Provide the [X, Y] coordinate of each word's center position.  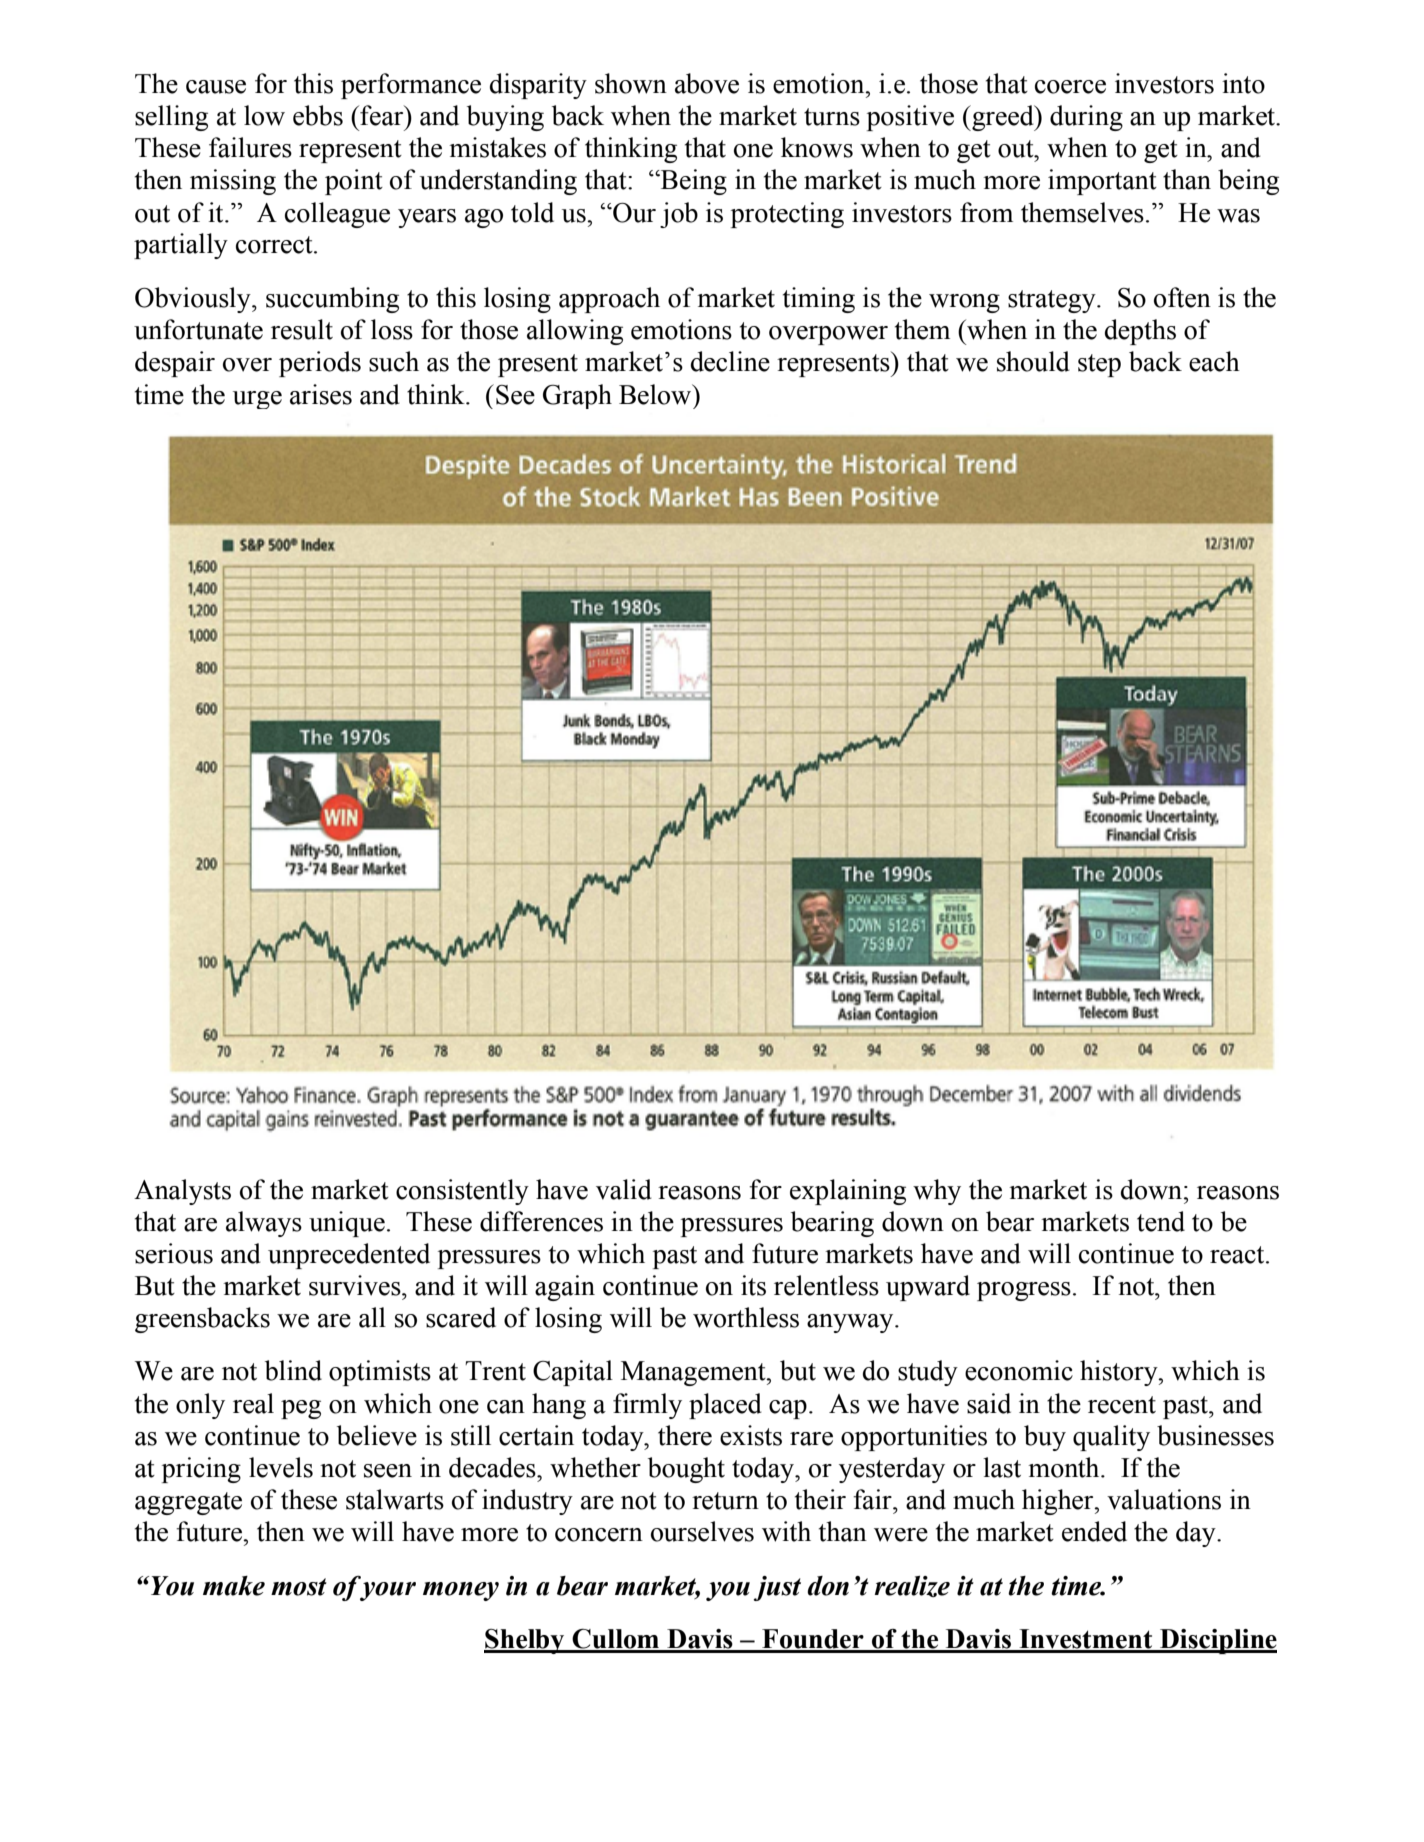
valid [624, 1189]
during [1086, 118]
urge [257, 400]
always [264, 1224]
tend [1161, 1221]
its [753, 1285]
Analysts [182, 1192]
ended [1094, 1531]
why [937, 1192]
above [707, 83]
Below [656, 394]
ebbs [318, 115]
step [1099, 365]
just [777, 1588]
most [299, 1587]
